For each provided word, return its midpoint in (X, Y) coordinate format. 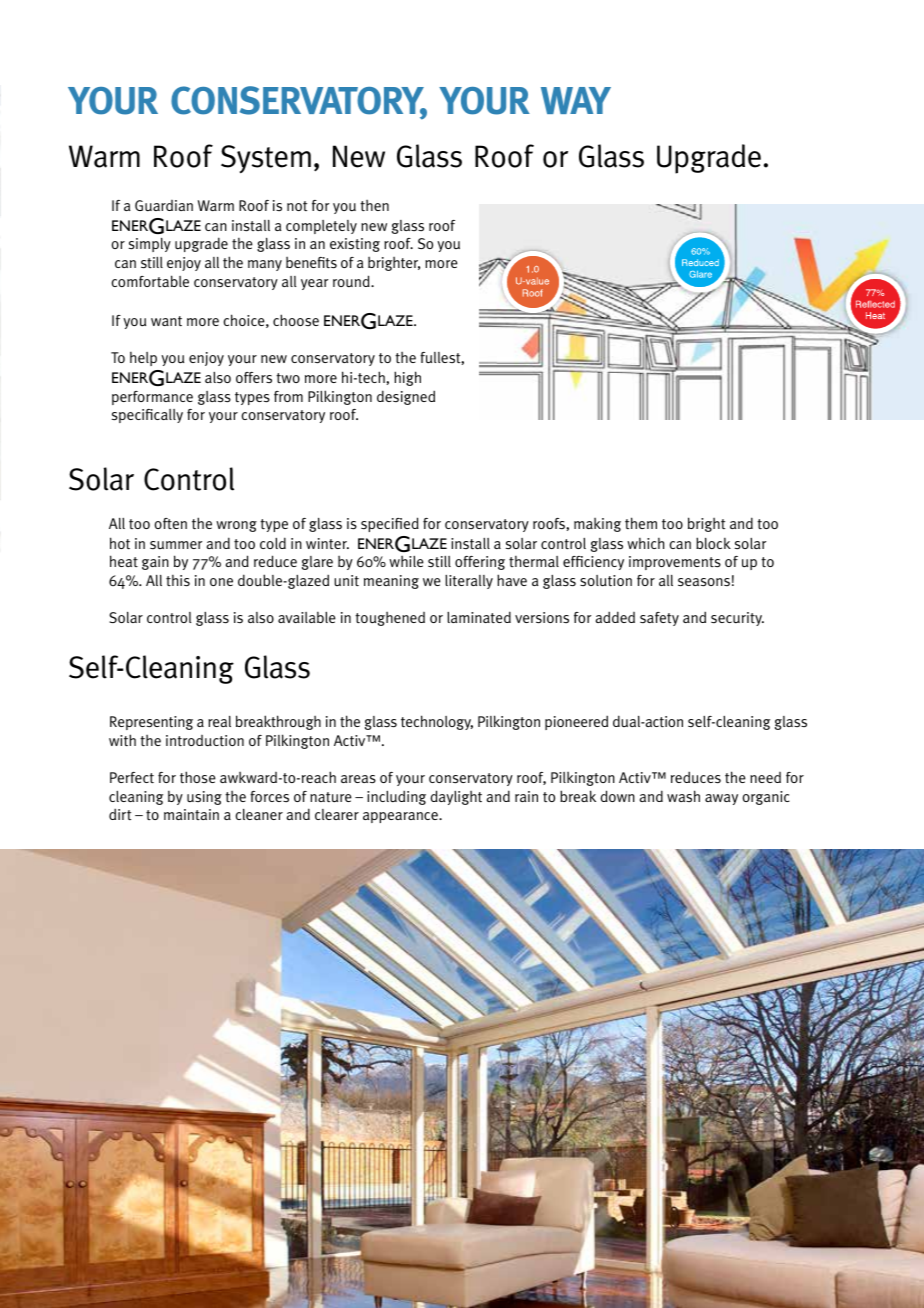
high (407, 378)
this (178, 581)
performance (152, 398)
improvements (675, 563)
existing (355, 245)
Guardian (164, 206)
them (641, 523)
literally (469, 582)
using (204, 798)
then (374, 206)
